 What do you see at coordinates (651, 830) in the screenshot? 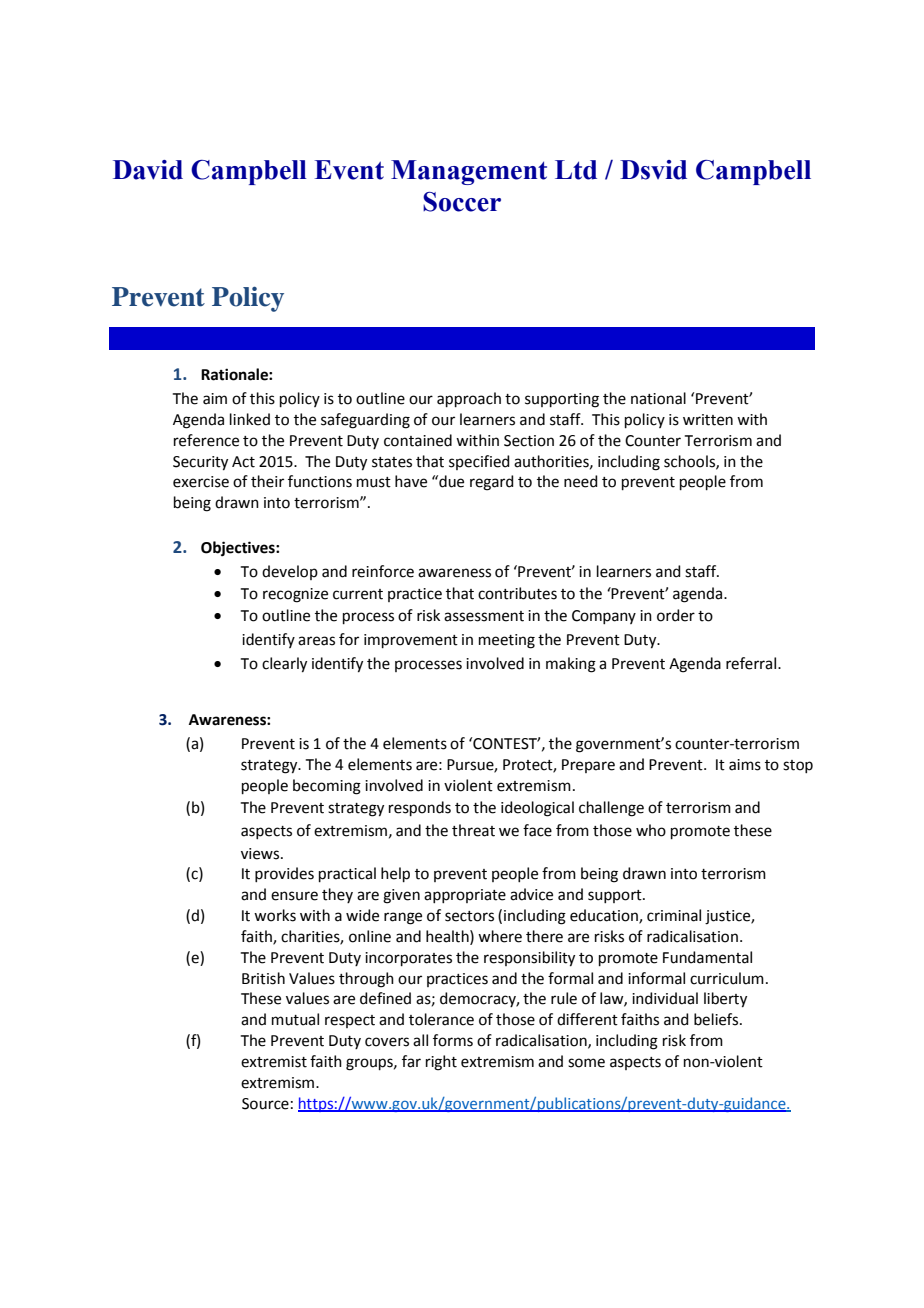
I see `who` at bounding box center [651, 830].
